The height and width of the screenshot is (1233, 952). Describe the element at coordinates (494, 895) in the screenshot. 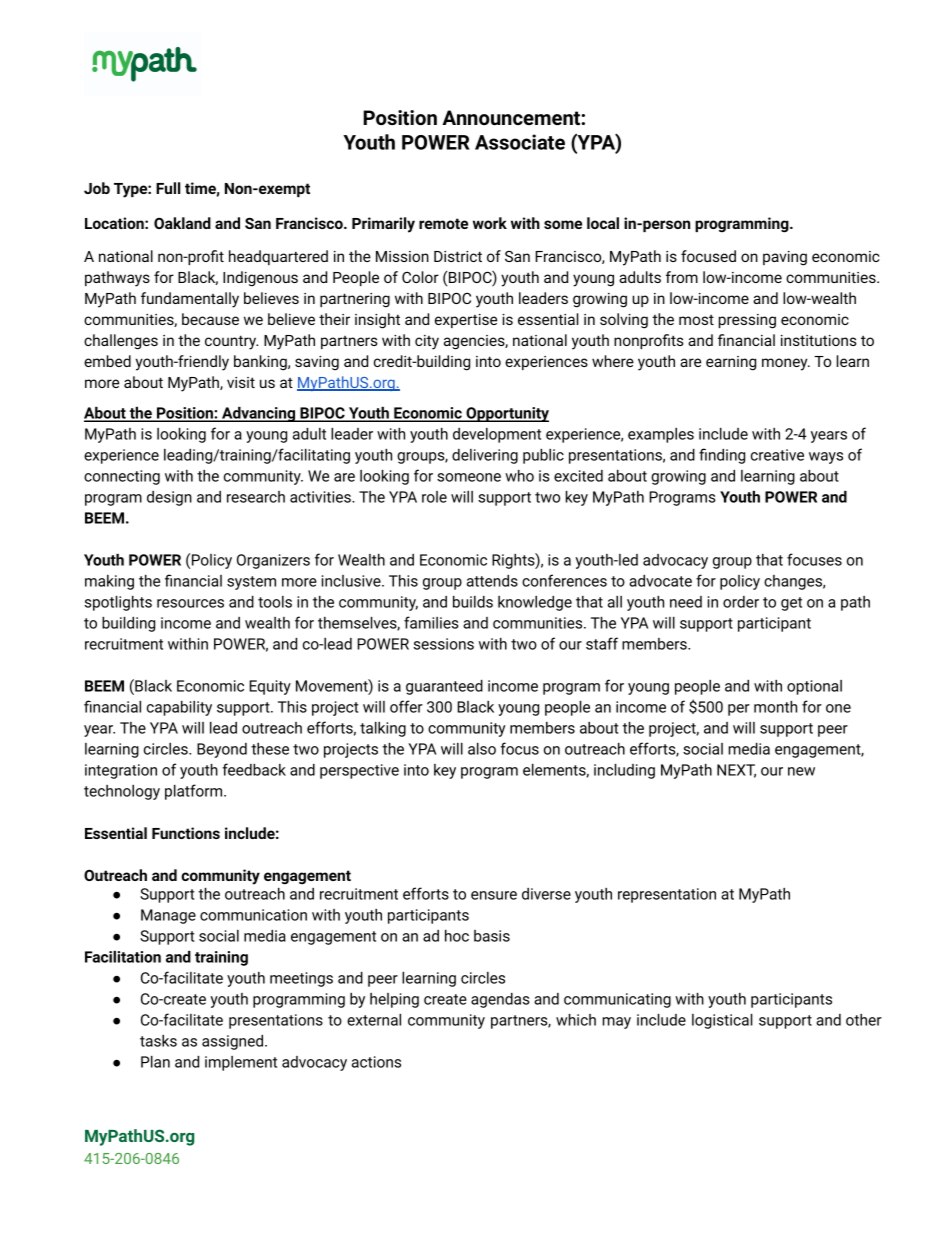

I see `ensure` at that location.
